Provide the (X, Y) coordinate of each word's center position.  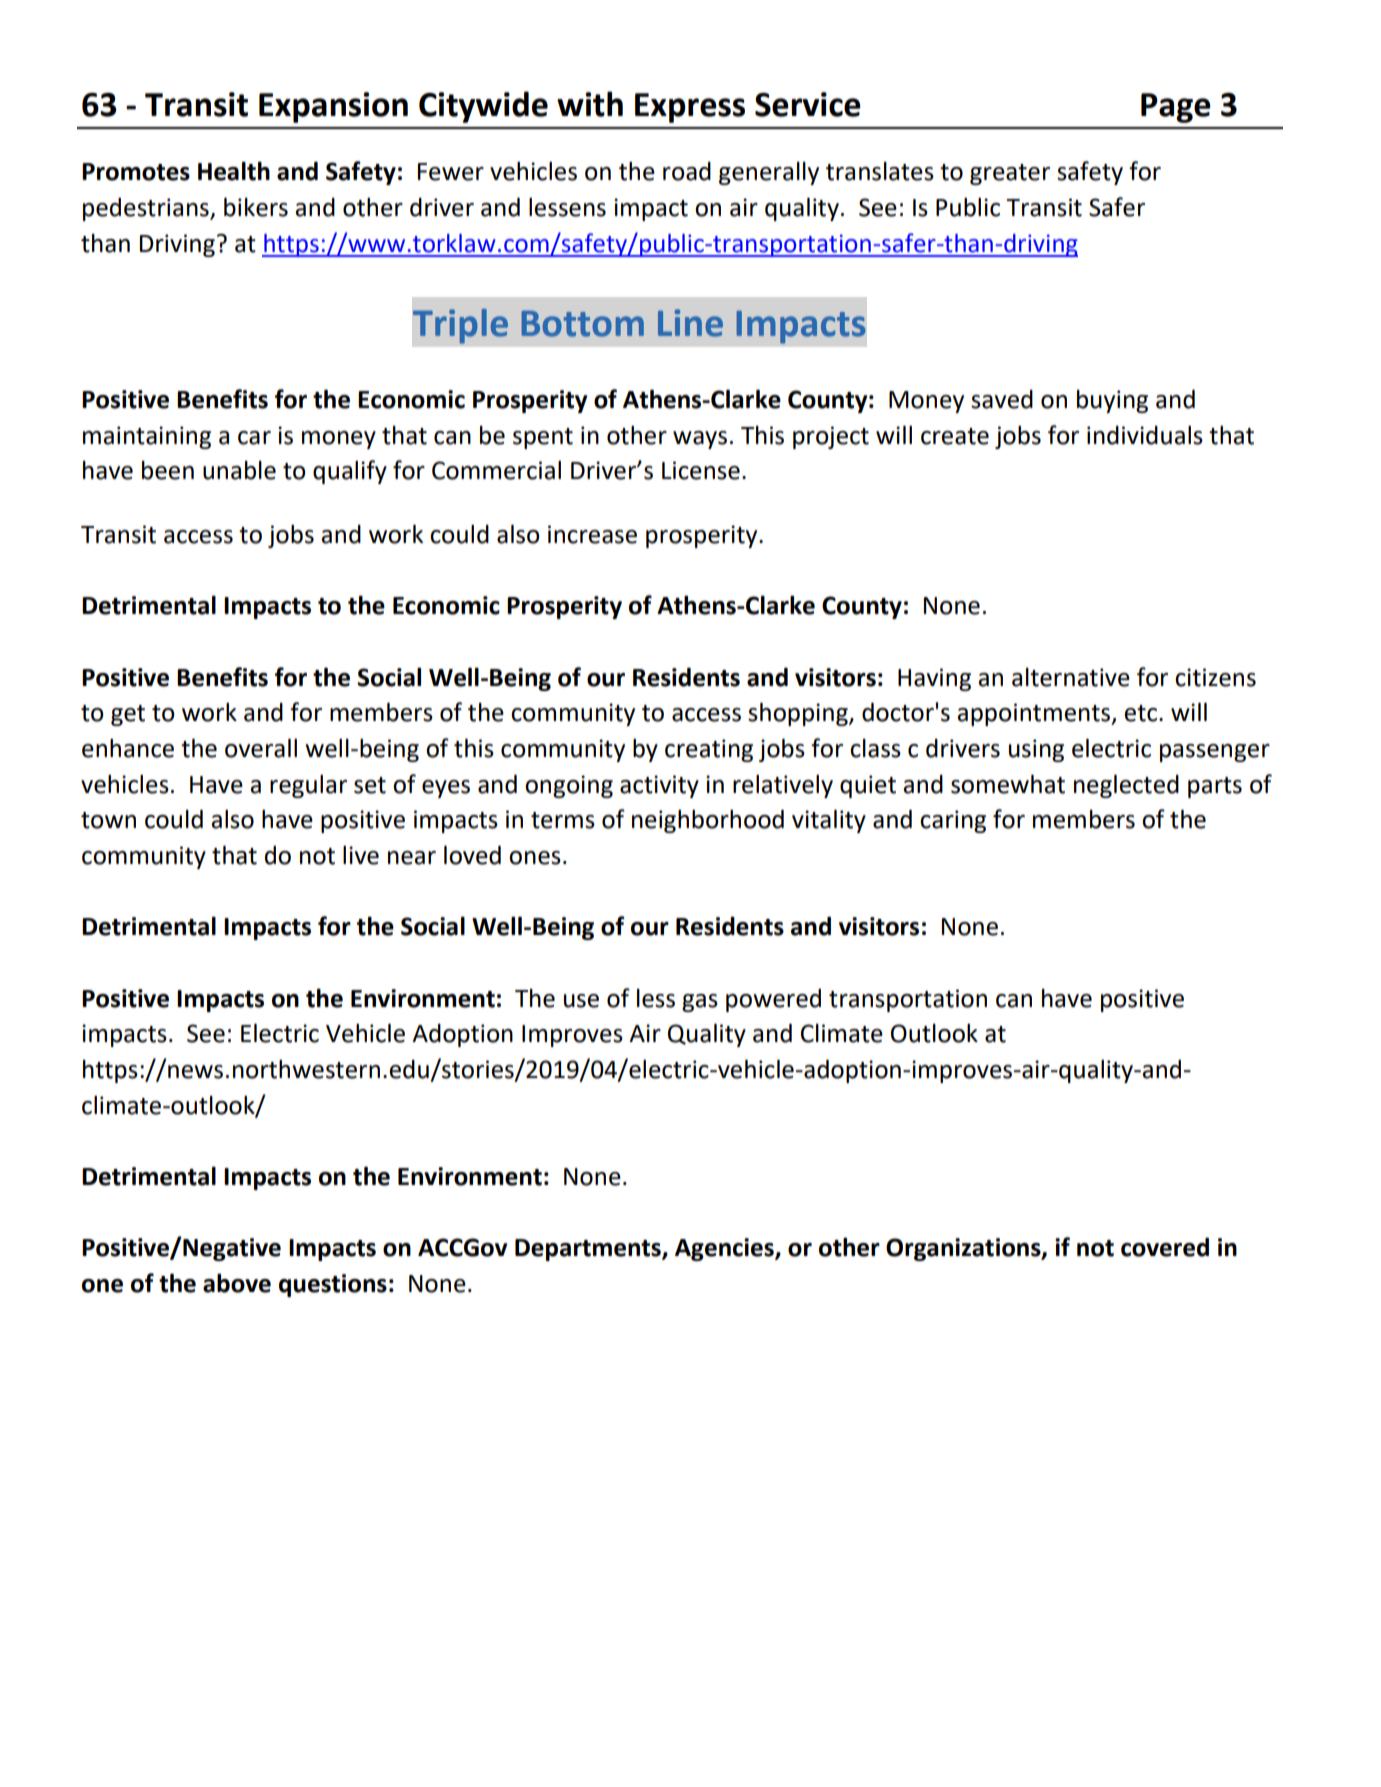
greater (1010, 174)
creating (709, 750)
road (687, 171)
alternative (1071, 677)
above (237, 1283)
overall (261, 748)
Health (234, 171)
